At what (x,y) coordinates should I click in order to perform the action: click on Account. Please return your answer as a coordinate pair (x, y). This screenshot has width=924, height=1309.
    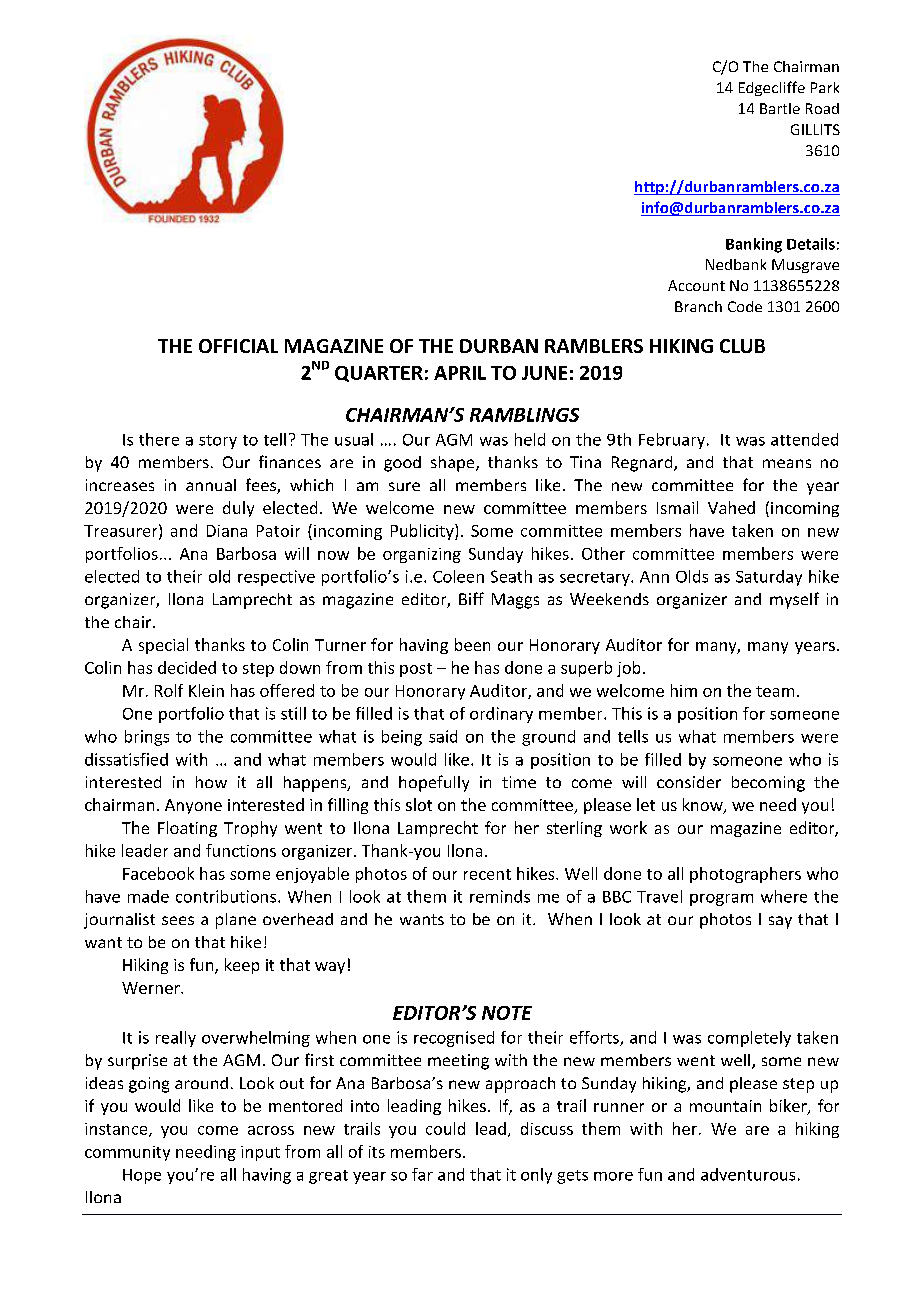
    Looking at the image, I should click on (696, 285).
